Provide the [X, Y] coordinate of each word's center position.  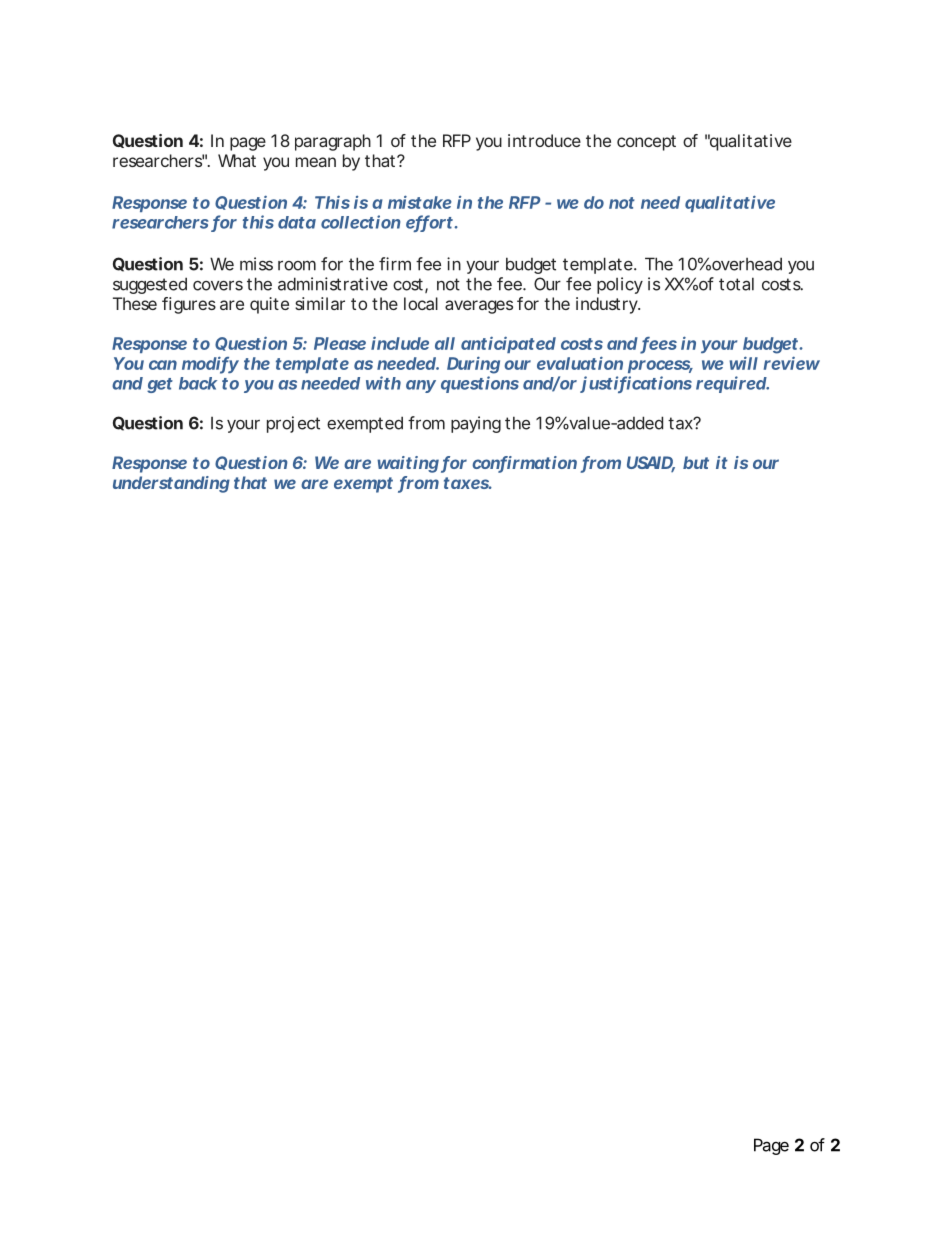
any [421, 386]
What [237, 160]
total [736, 284]
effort [429, 223]
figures [189, 305]
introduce [544, 140]
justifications [636, 384]
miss [256, 264]
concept [646, 143]
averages [479, 307]
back [198, 383]
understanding [171, 484]
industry [607, 305]
